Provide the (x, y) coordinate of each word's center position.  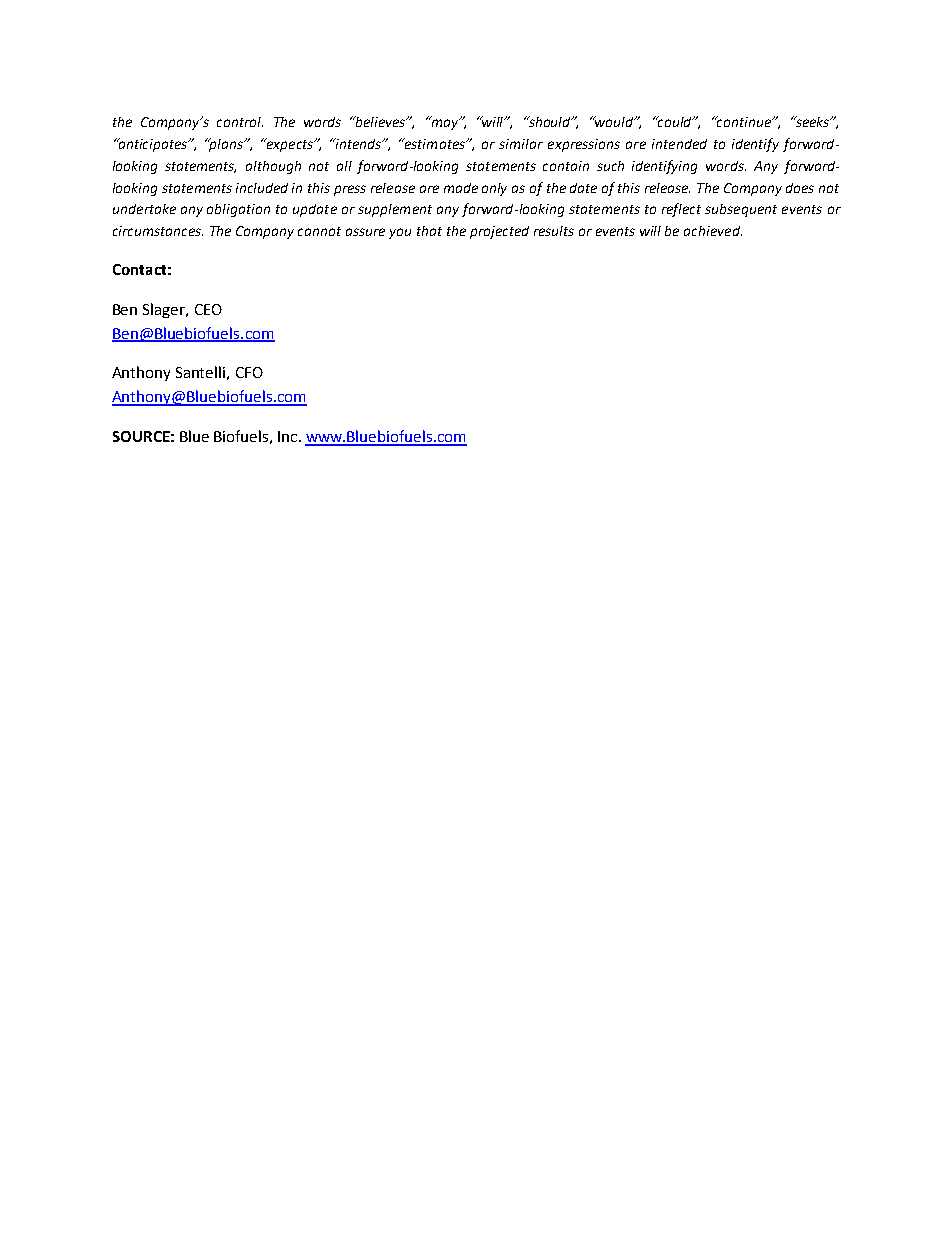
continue (744, 121)
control (240, 122)
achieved (713, 231)
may (445, 123)
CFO (249, 372)
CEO (208, 309)
